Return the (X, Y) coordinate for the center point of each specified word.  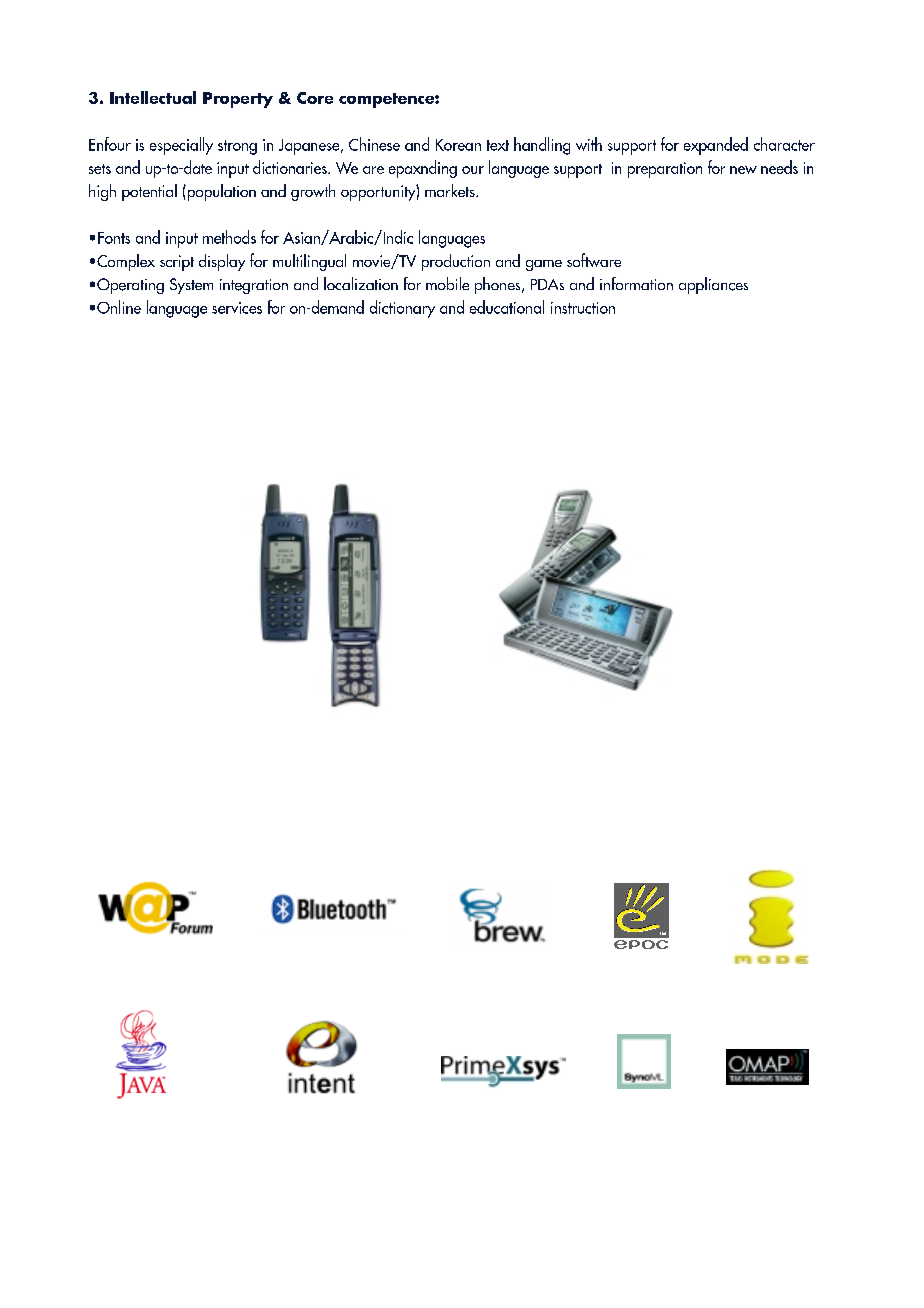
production (456, 262)
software (594, 260)
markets (451, 190)
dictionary (402, 309)
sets (100, 169)
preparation (665, 170)
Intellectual (153, 97)
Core (315, 98)
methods (229, 237)
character (784, 144)
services (237, 308)
